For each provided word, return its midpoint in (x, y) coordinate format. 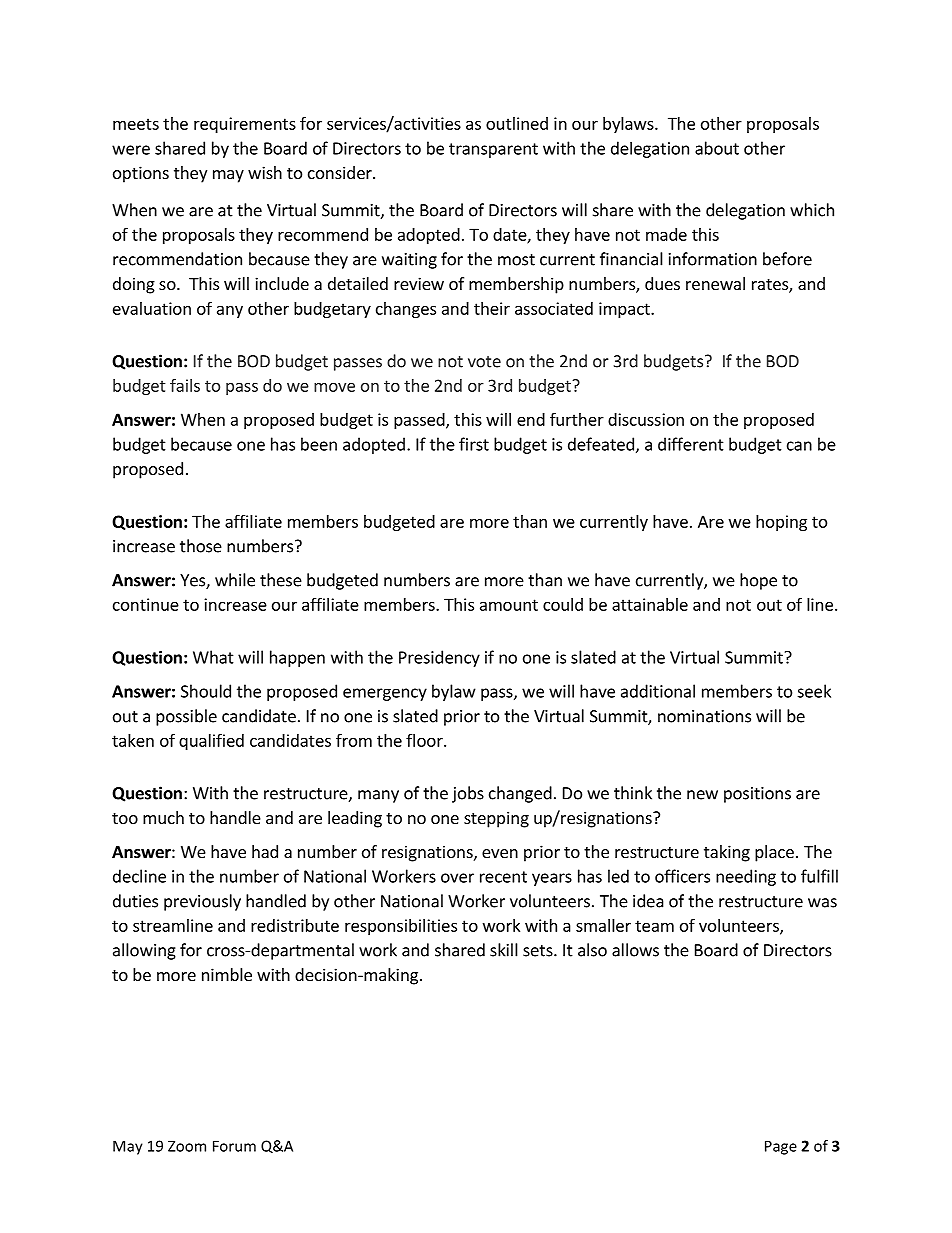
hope (758, 581)
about (717, 148)
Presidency (439, 658)
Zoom (187, 1146)
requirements (245, 125)
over (457, 878)
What (213, 657)
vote (484, 362)
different (691, 444)
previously (202, 902)
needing (746, 877)
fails (185, 385)
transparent (493, 150)
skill (504, 950)
